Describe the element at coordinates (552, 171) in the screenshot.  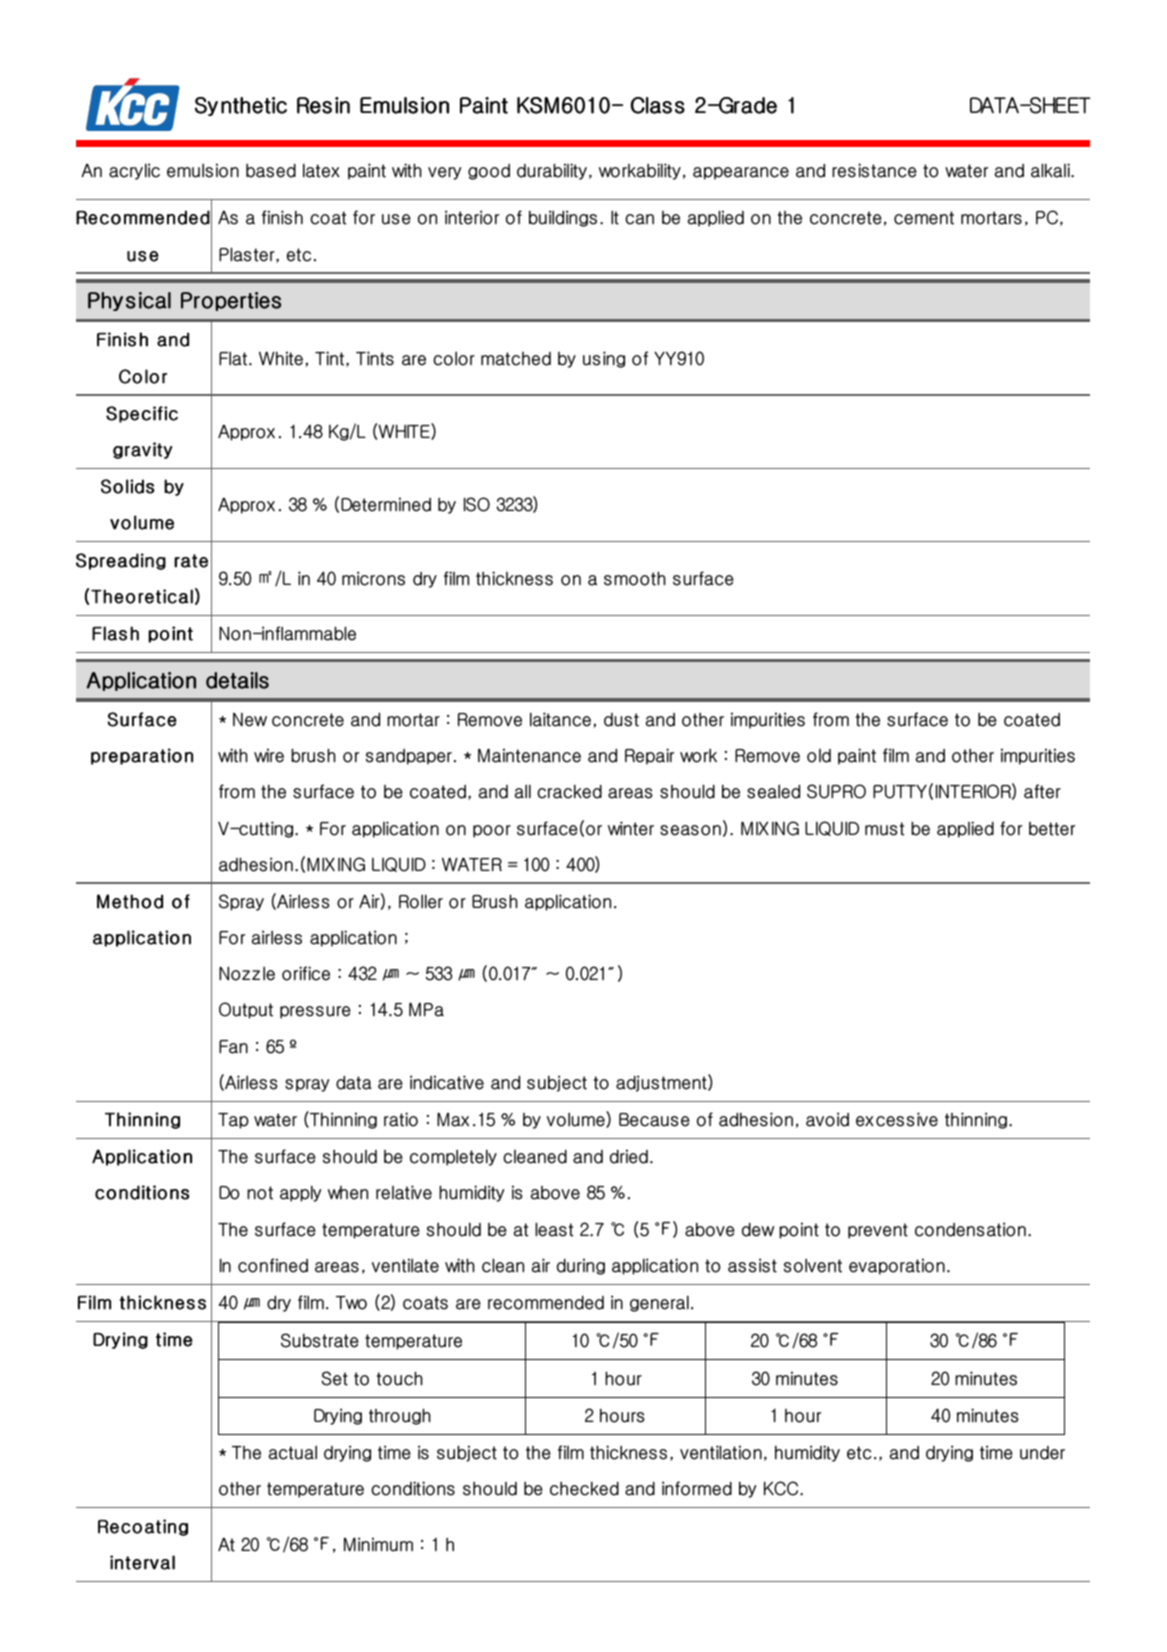
I see `durability` at that location.
